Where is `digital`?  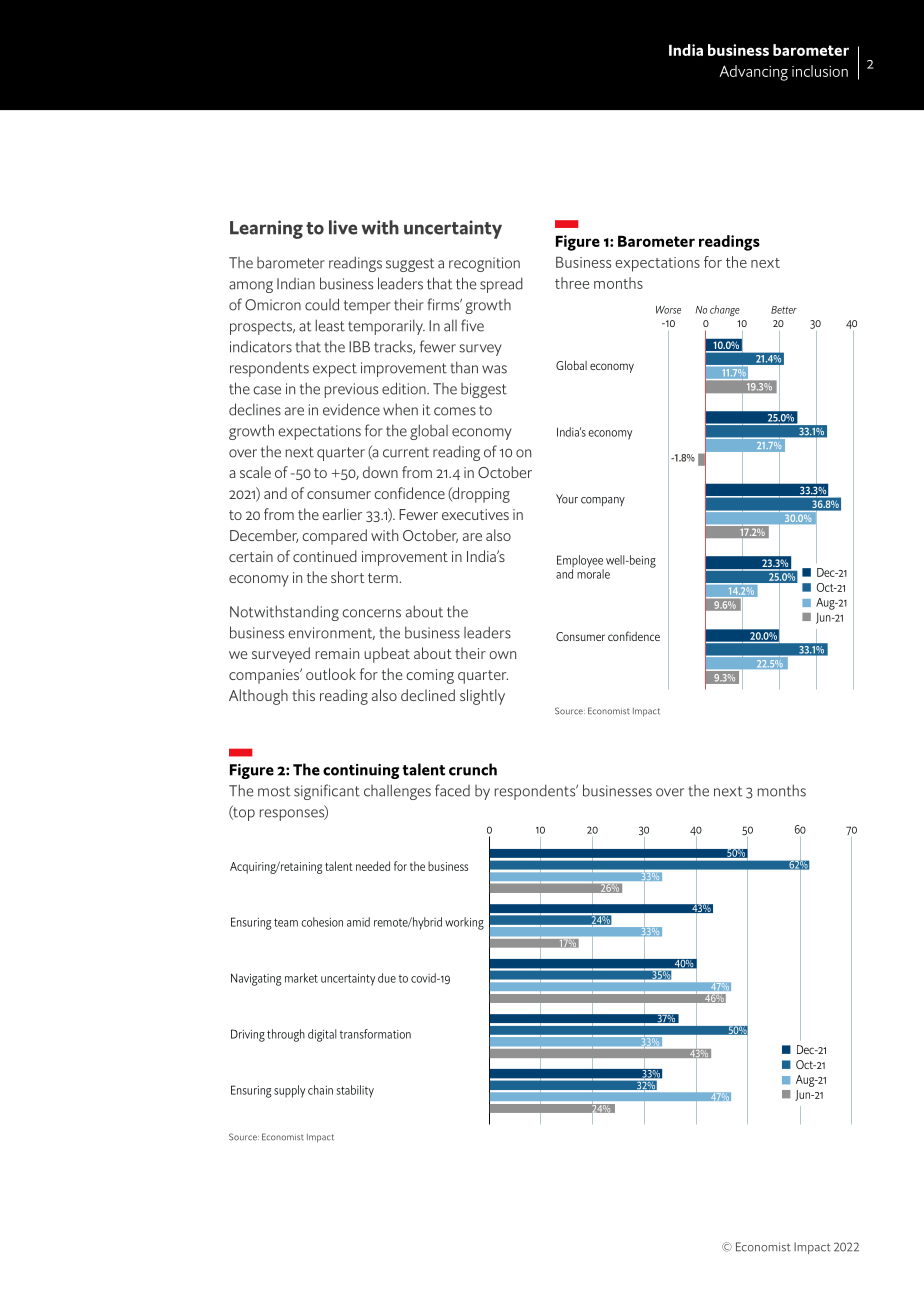
digital is located at coordinates (322, 1035).
